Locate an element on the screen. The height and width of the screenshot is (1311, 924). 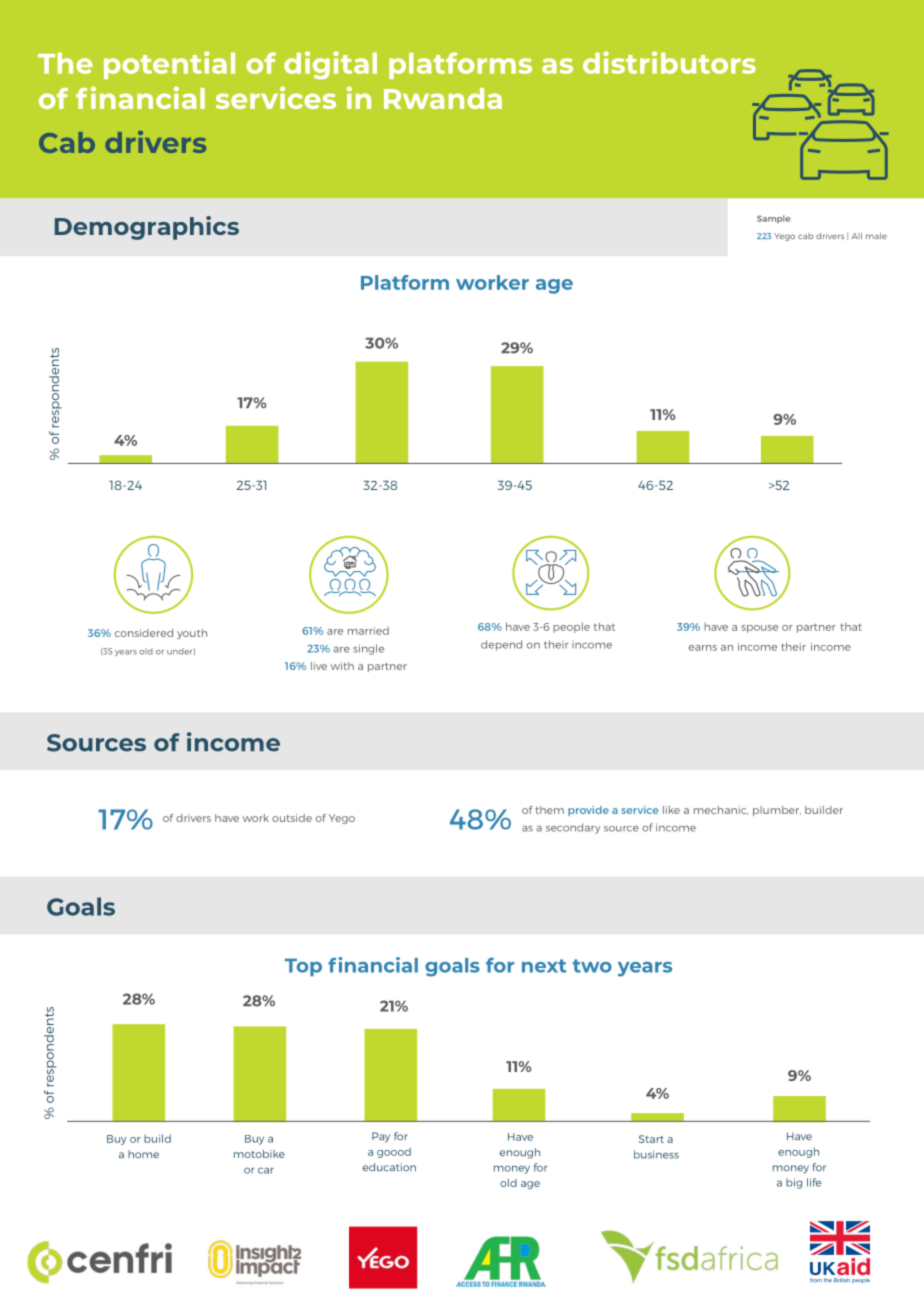
Rwanda is located at coordinates (443, 98).
